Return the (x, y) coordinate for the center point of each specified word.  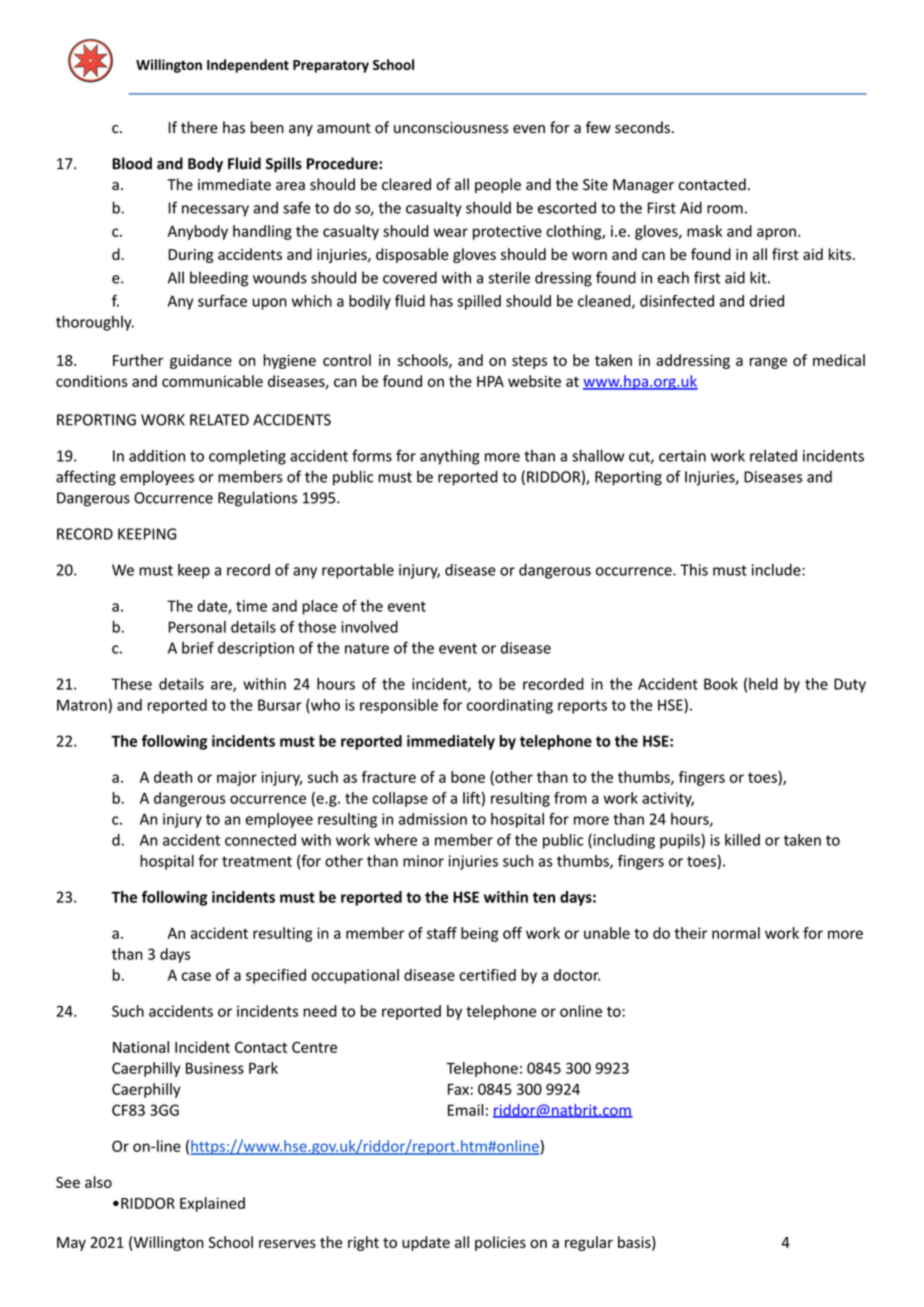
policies (500, 1243)
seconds (642, 127)
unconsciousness (451, 128)
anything (450, 457)
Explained (212, 1204)
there (199, 127)
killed (742, 840)
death (173, 777)
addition (157, 456)
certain (682, 456)
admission (433, 819)
